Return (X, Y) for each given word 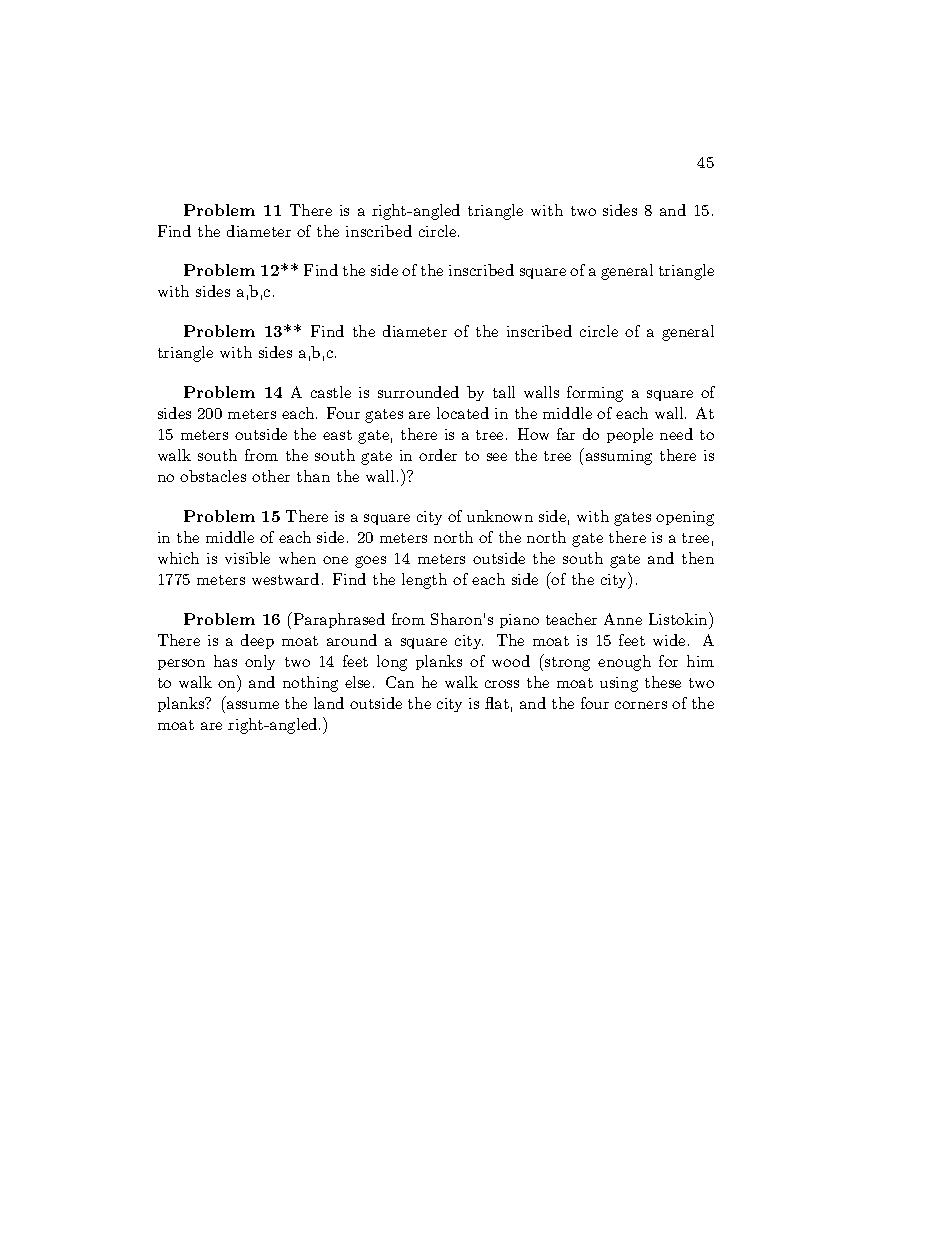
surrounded (418, 392)
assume (253, 705)
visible (247, 558)
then (698, 558)
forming (595, 394)
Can (400, 682)
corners (641, 705)
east (337, 435)
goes (370, 562)
